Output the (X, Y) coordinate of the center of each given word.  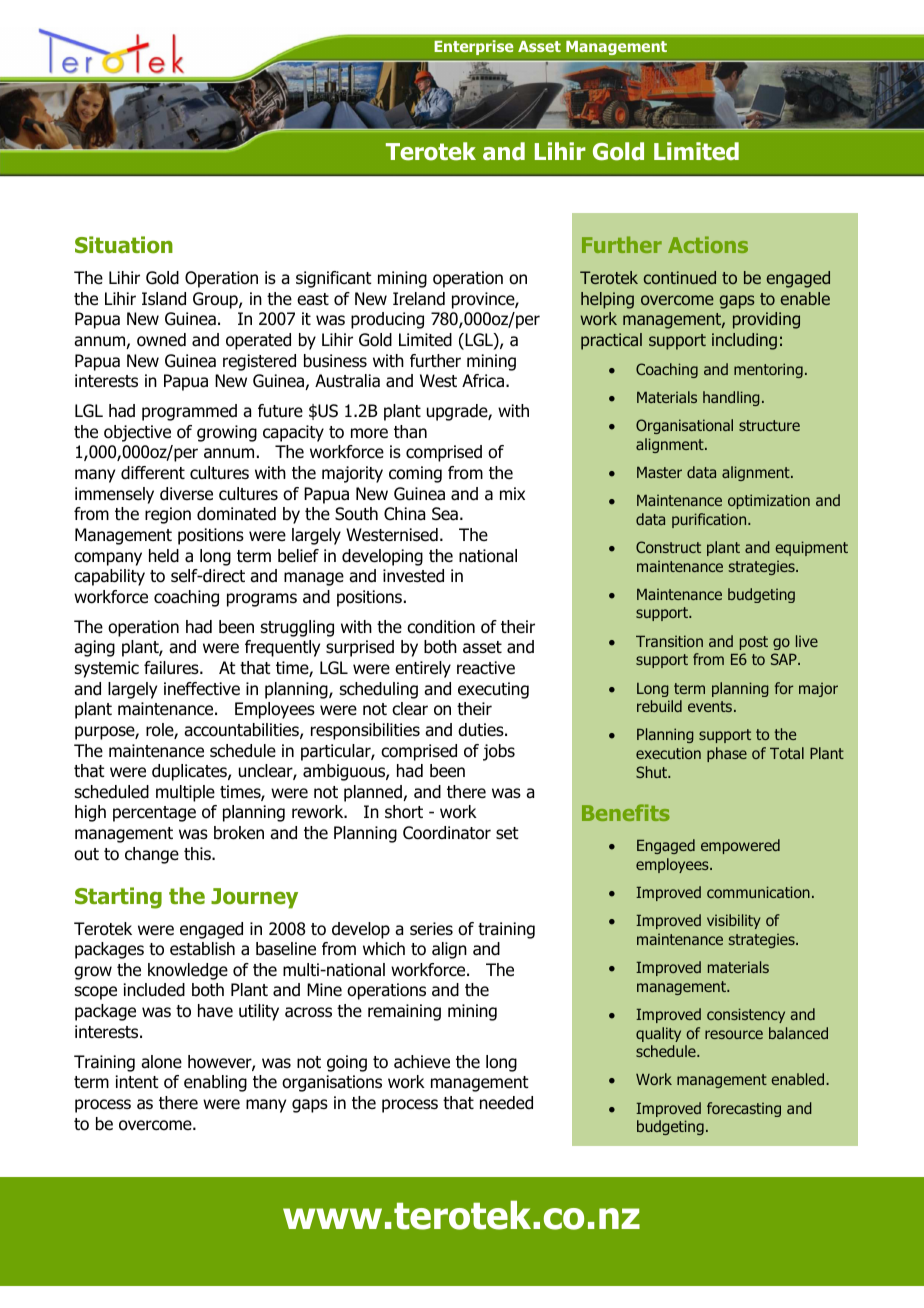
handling (731, 398)
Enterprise (473, 47)
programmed (189, 412)
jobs (499, 752)
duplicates (190, 772)
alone (161, 1062)
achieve (422, 1062)
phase (727, 754)
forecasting (744, 1109)
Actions (708, 244)
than (410, 432)
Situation (124, 245)
